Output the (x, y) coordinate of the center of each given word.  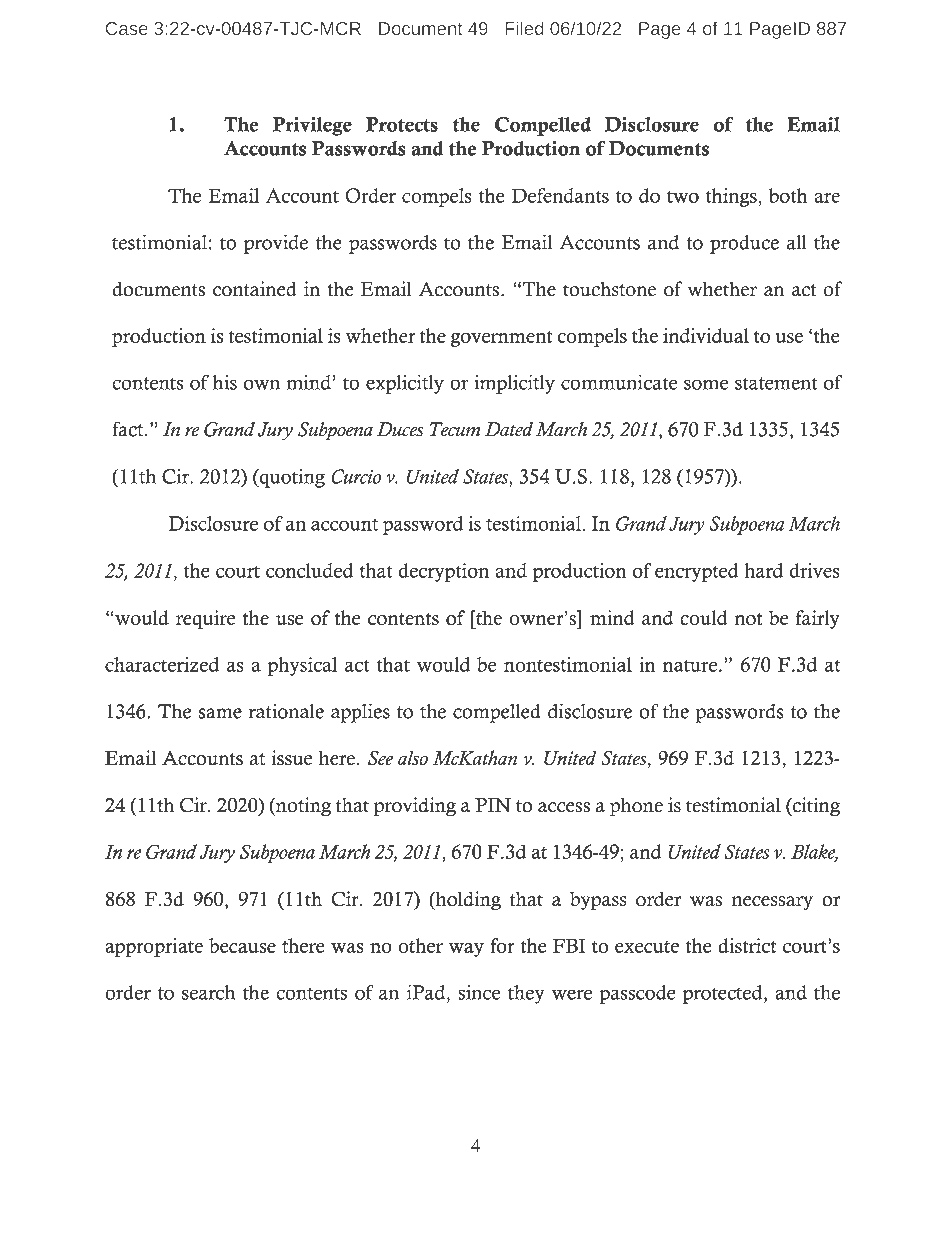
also (413, 758)
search (208, 992)
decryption (443, 572)
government (501, 339)
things (731, 197)
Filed (524, 28)
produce (744, 244)
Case (127, 28)
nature (690, 666)
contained (255, 289)
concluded (309, 570)
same (220, 713)
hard (763, 570)
